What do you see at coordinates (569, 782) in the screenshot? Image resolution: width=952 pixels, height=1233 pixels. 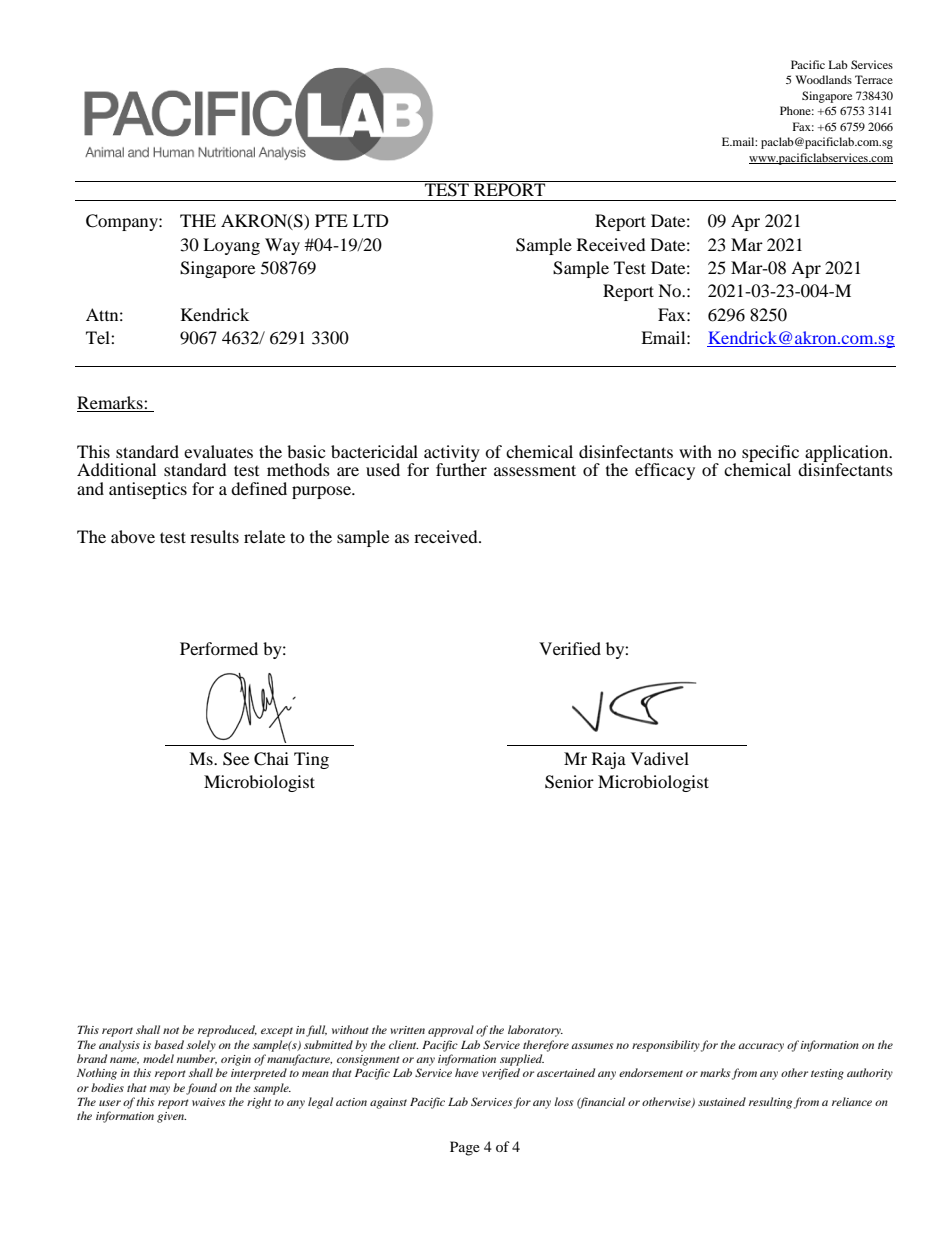 I see `Senior` at bounding box center [569, 782].
